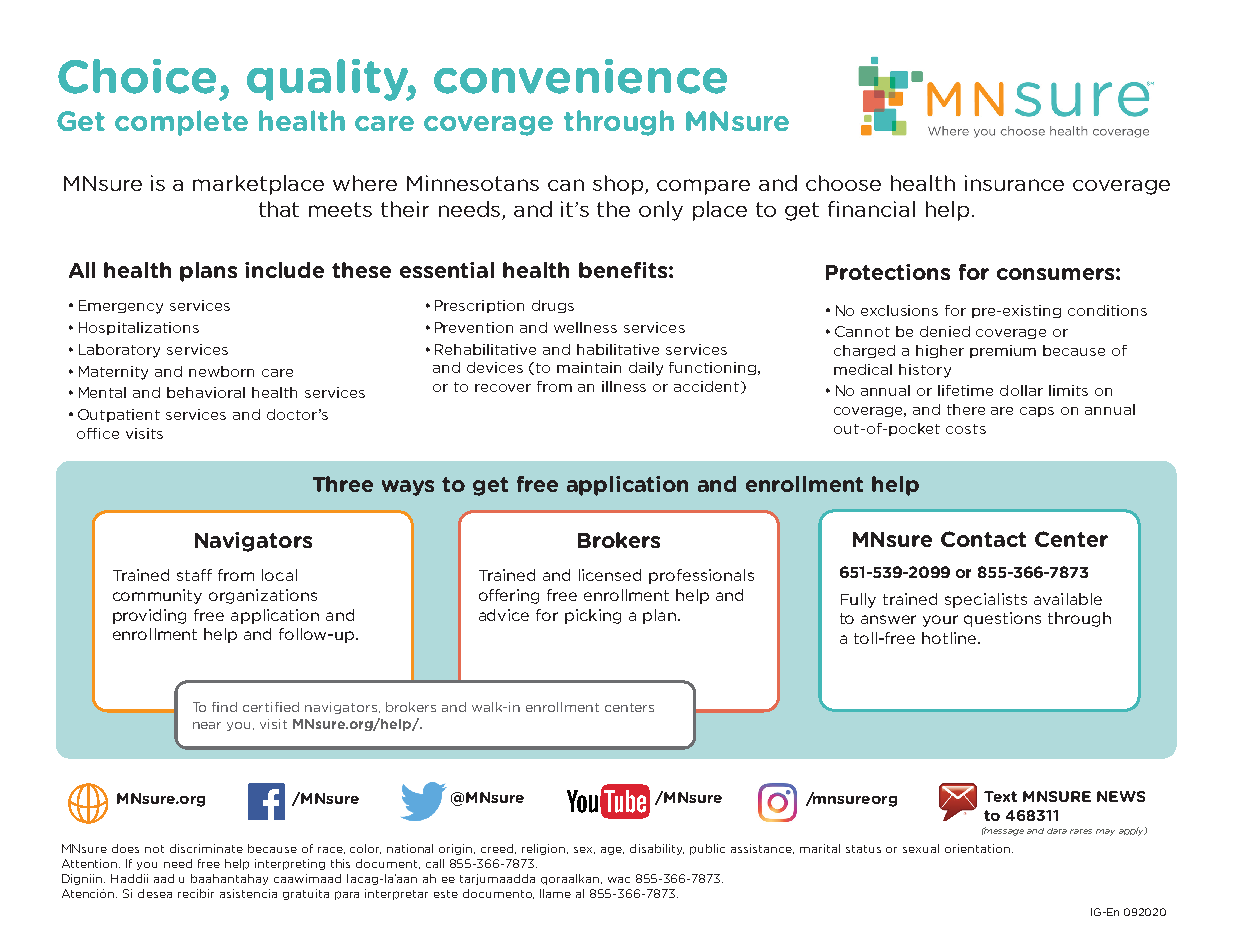 The height and width of the image is (952, 1233). I want to click on ways, so click(408, 488).
